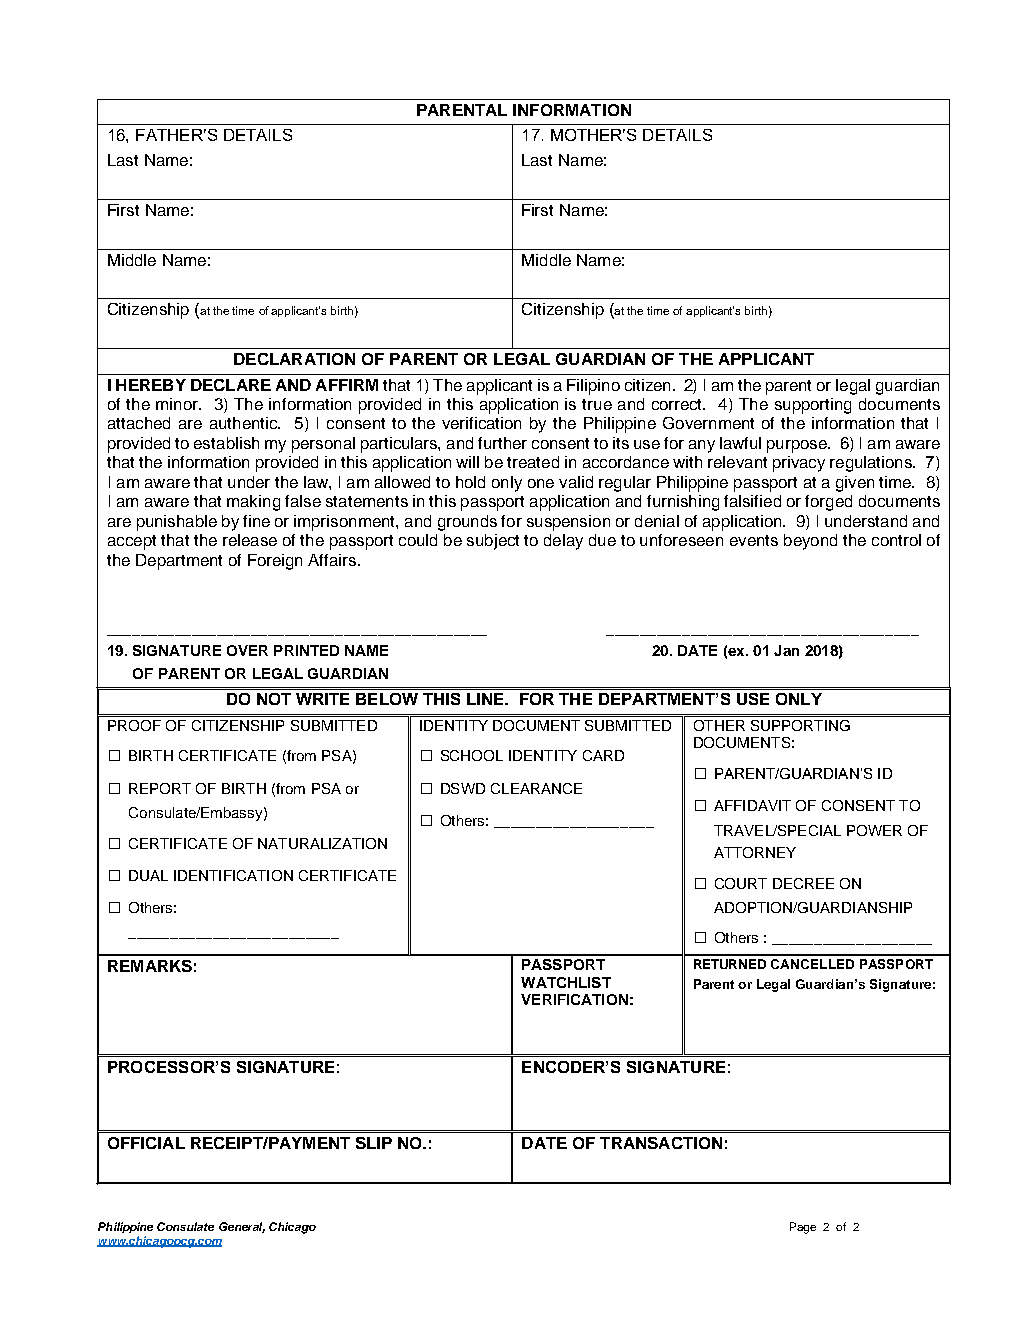 The width and height of the document is (1035, 1339). I want to click on IDENTIFICATION, so click(233, 875).
